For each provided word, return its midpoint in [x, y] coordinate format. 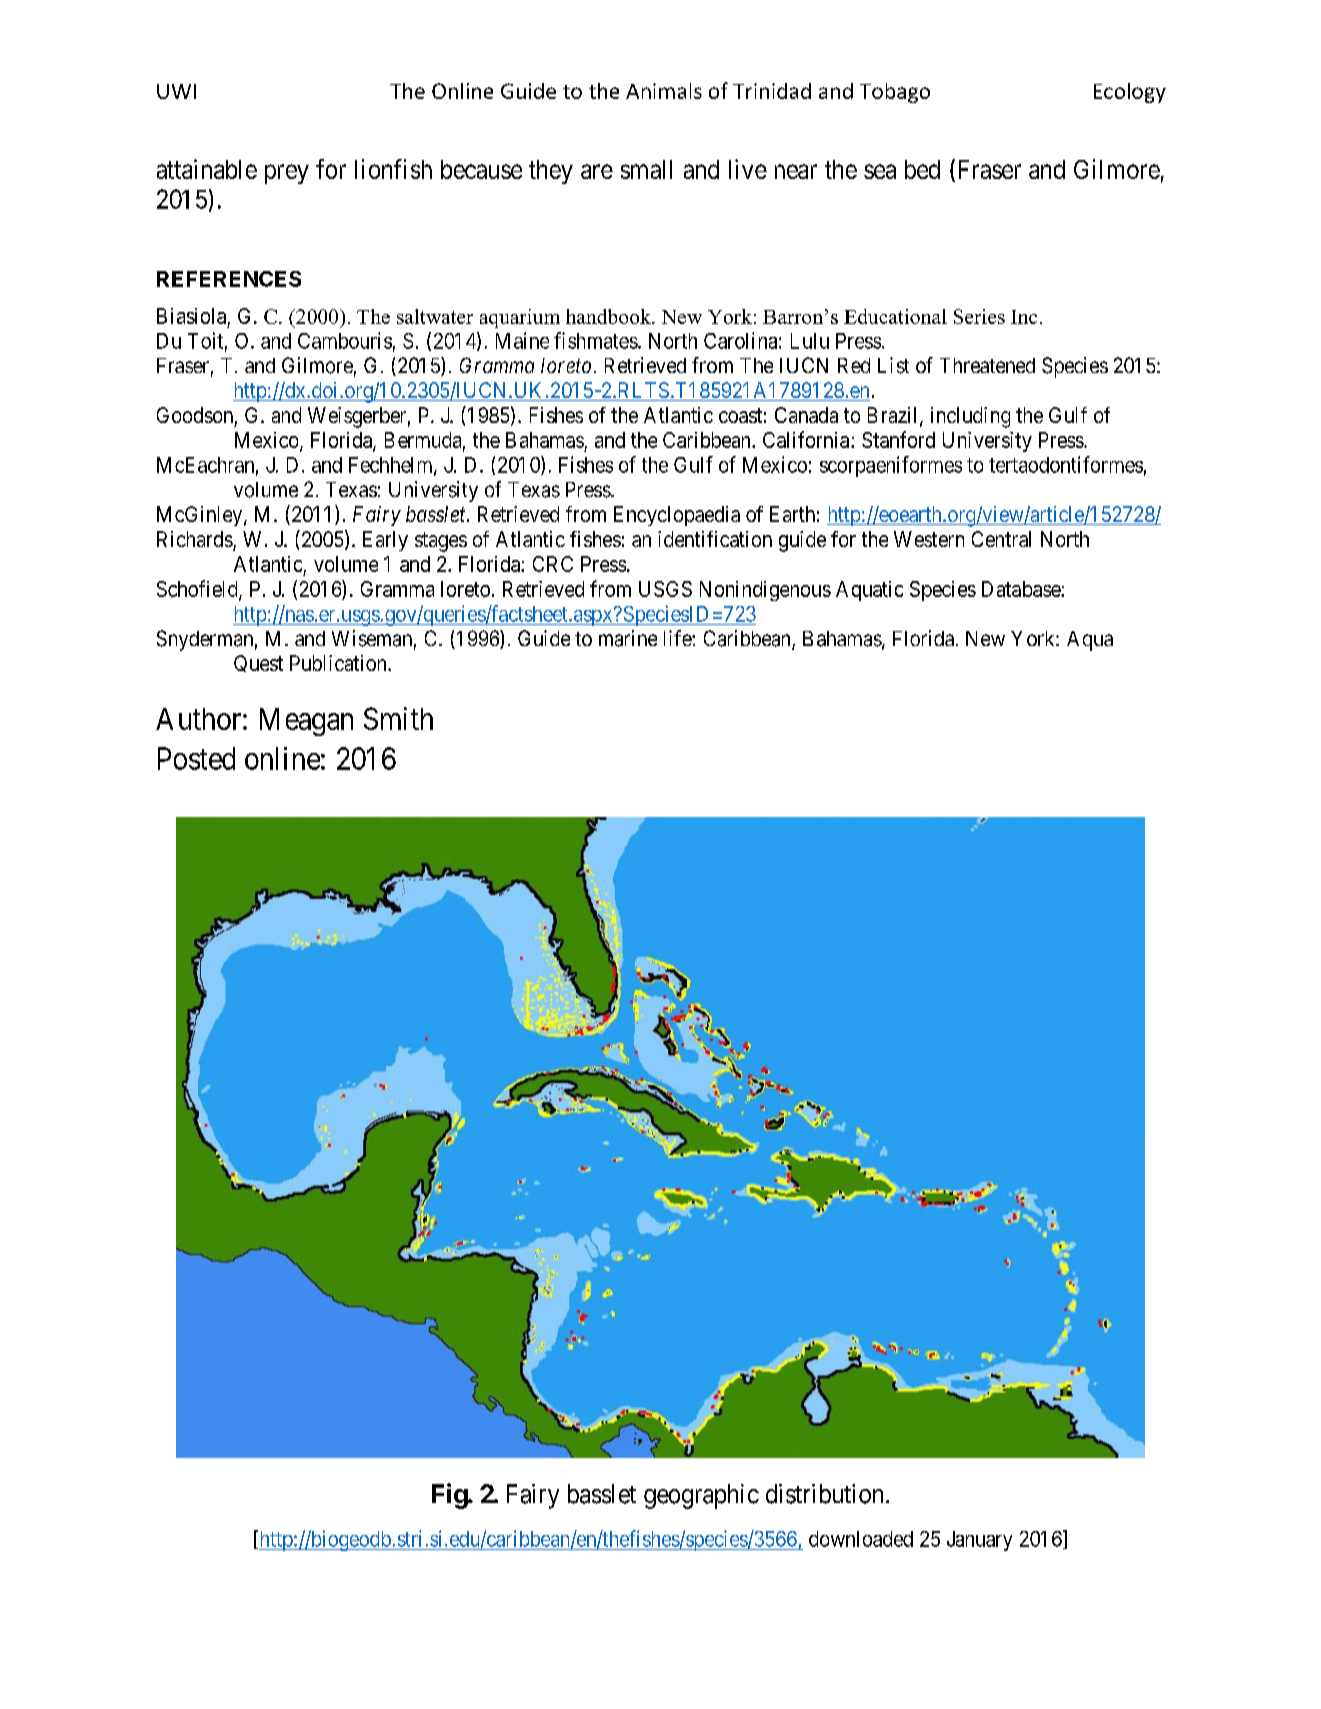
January [979, 1541]
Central [1001, 539]
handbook [609, 316]
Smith [398, 718]
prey [287, 174]
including [970, 417]
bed [922, 169]
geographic [701, 1496]
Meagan [306, 722]
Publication [339, 663]
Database [1022, 589]
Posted [196, 758]
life [678, 638]
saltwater [435, 316]
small [646, 169]
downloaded [861, 1539]
